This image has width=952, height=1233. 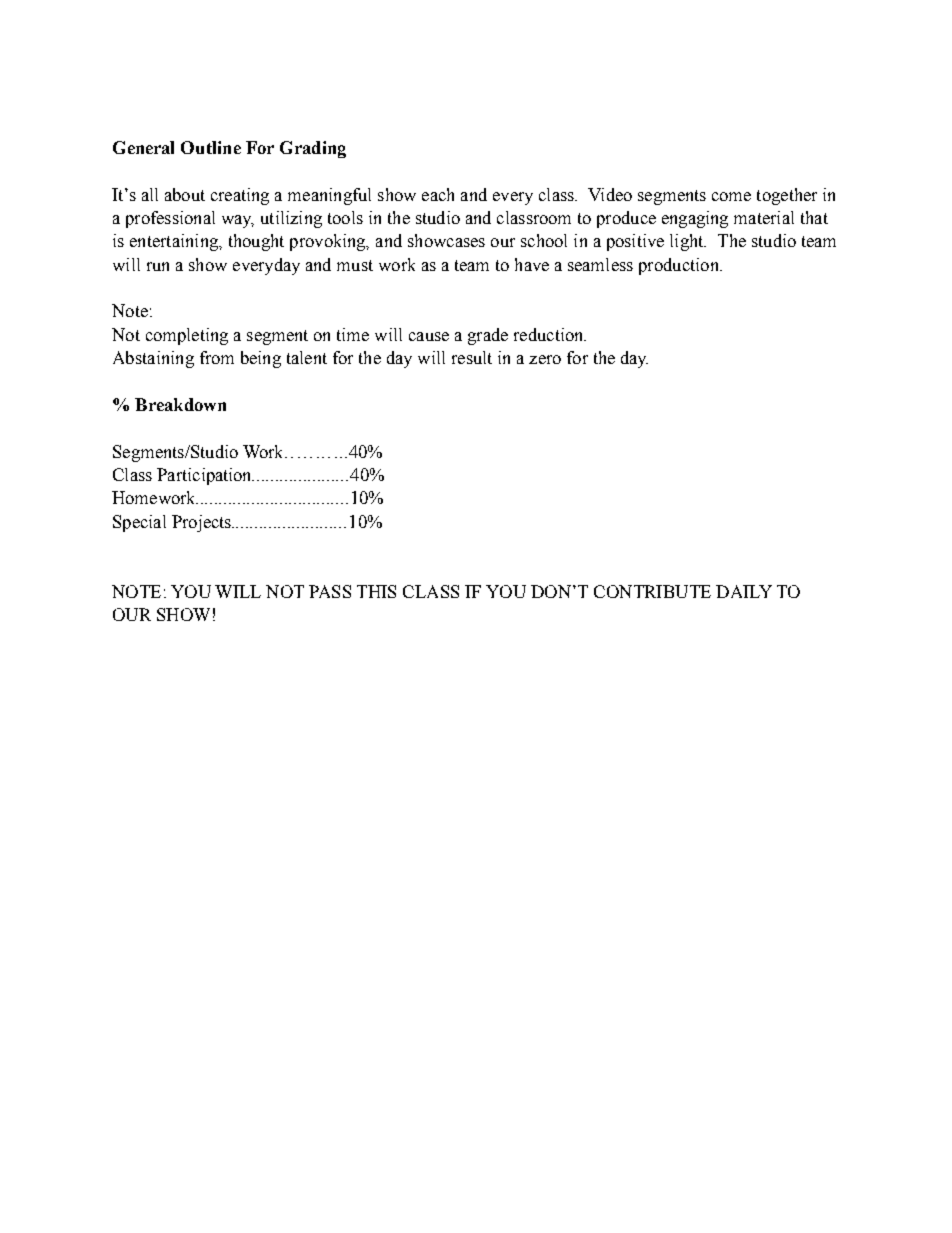 What do you see at coordinates (652, 591) in the image?
I see `CONTRIBUTE` at bounding box center [652, 591].
